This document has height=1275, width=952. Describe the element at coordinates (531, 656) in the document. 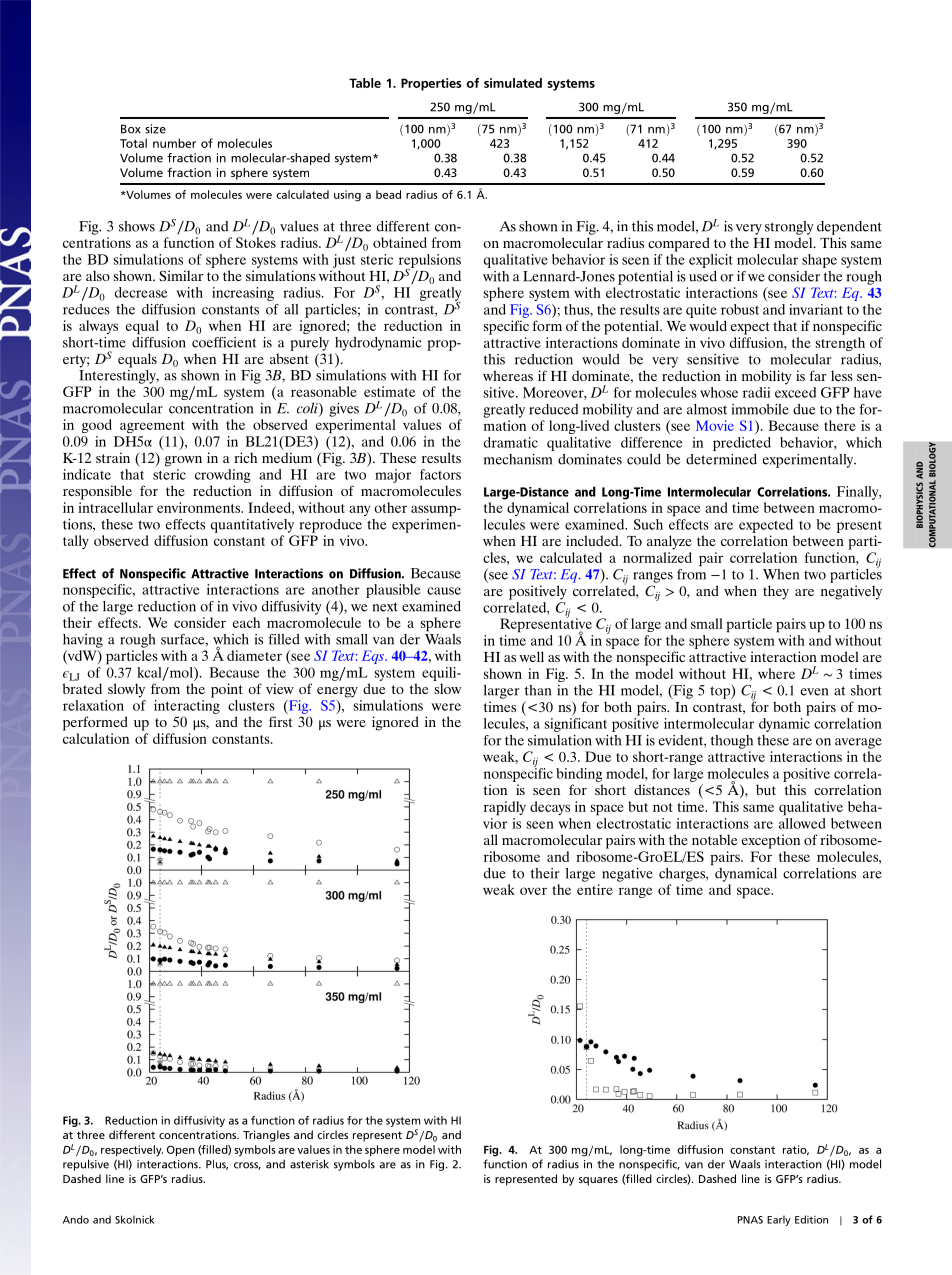

I see `well` at that location.
